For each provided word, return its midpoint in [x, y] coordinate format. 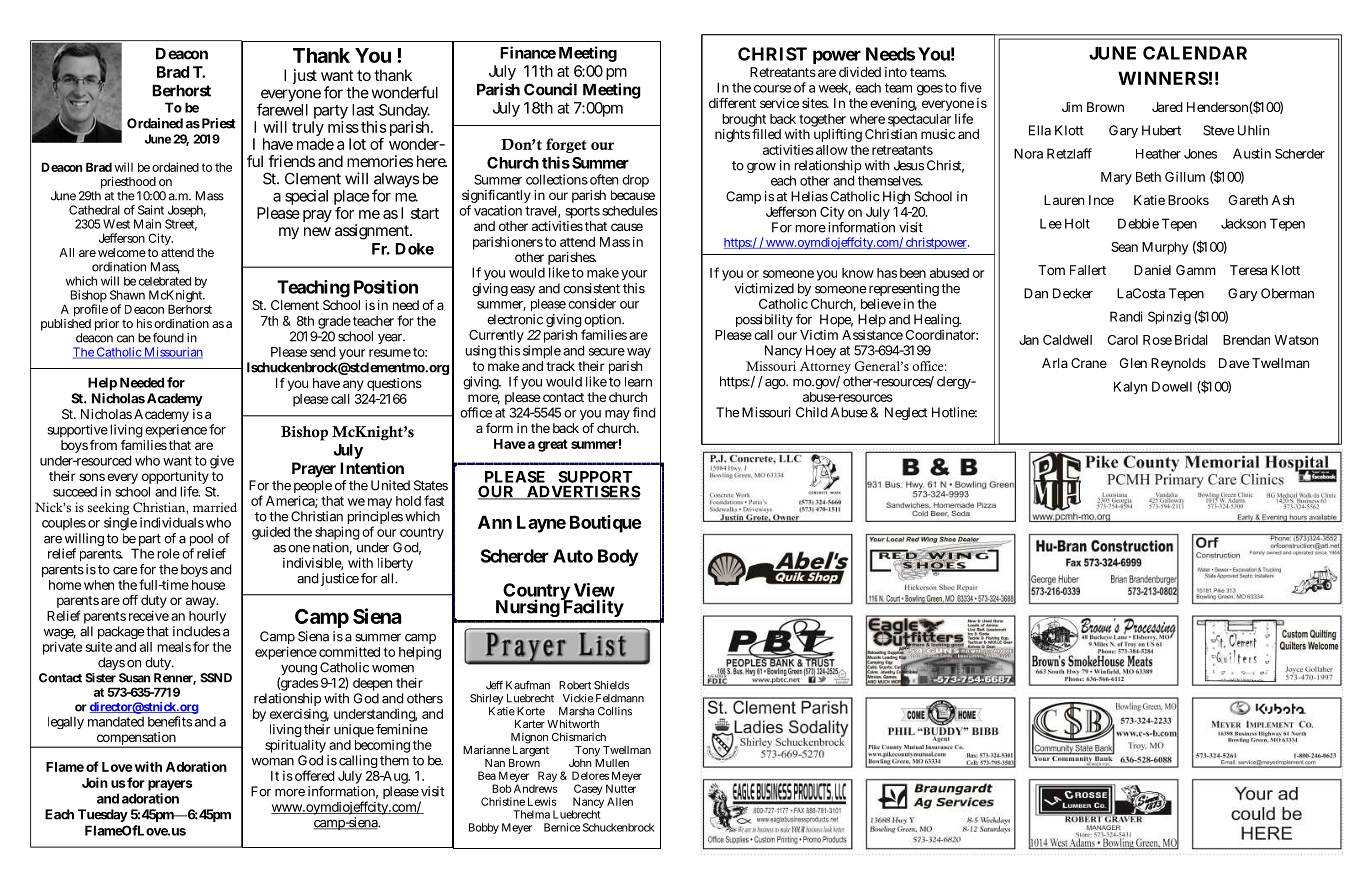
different [732, 103]
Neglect [906, 413]
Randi [1126, 316]
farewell [282, 109]
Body [618, 558]
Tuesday [103, 815]
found [168, 338]
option [603, 322]
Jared [1167, 107]
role [168, 553]
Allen [620, 801]
